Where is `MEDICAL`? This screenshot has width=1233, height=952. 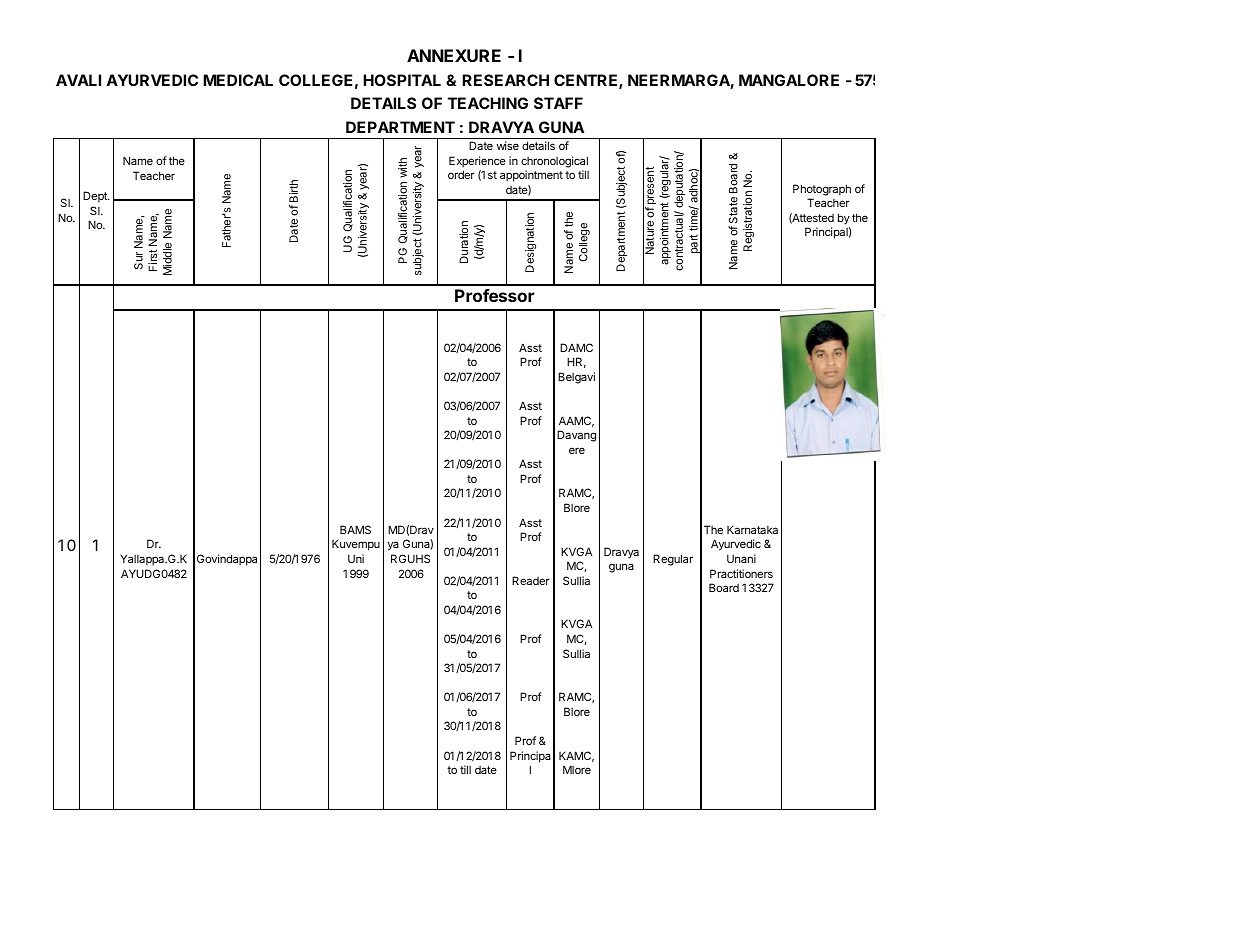 MEDICAL is located at coordinates (238, 80).
